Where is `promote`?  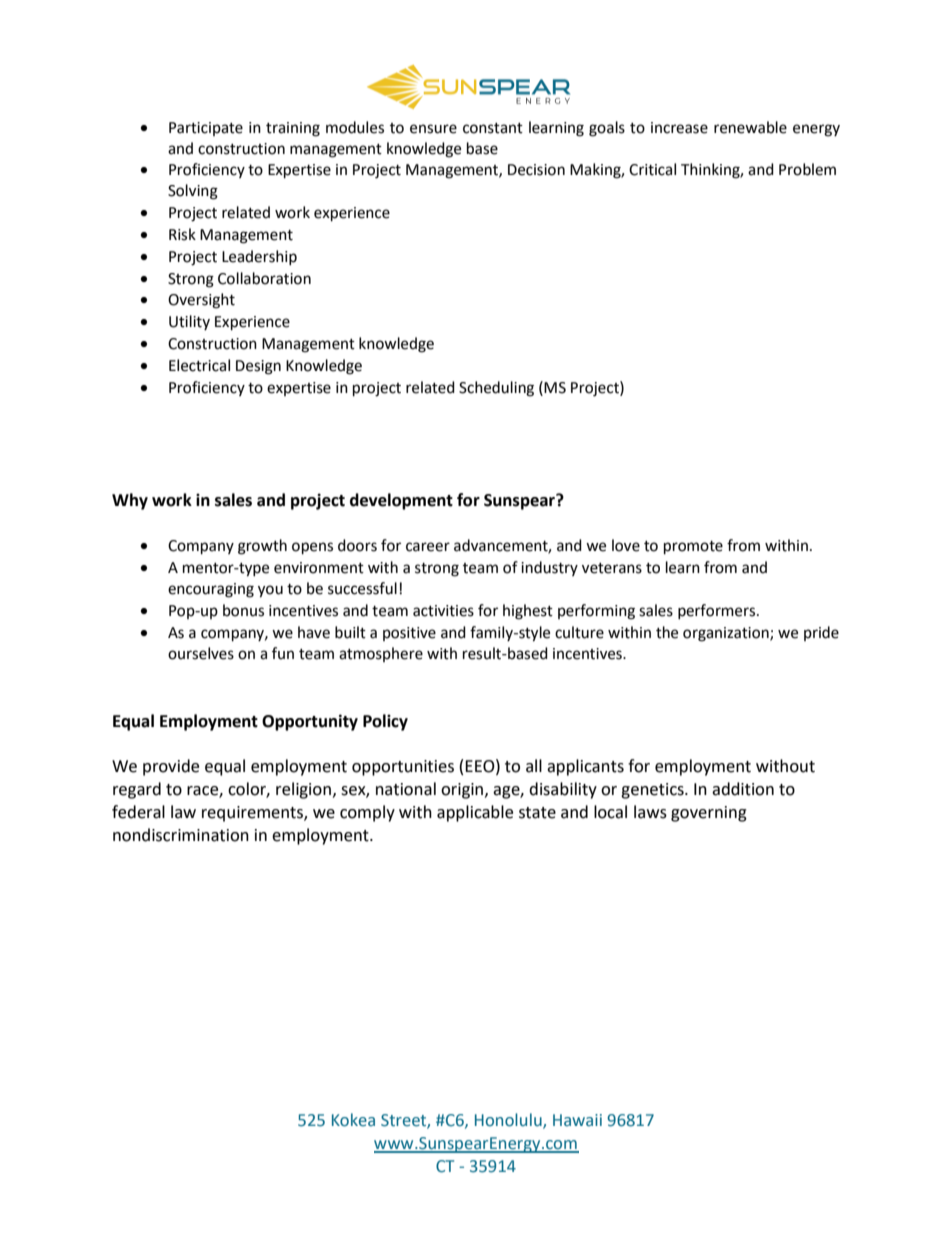 promote is located at coordinates (693, 548).
